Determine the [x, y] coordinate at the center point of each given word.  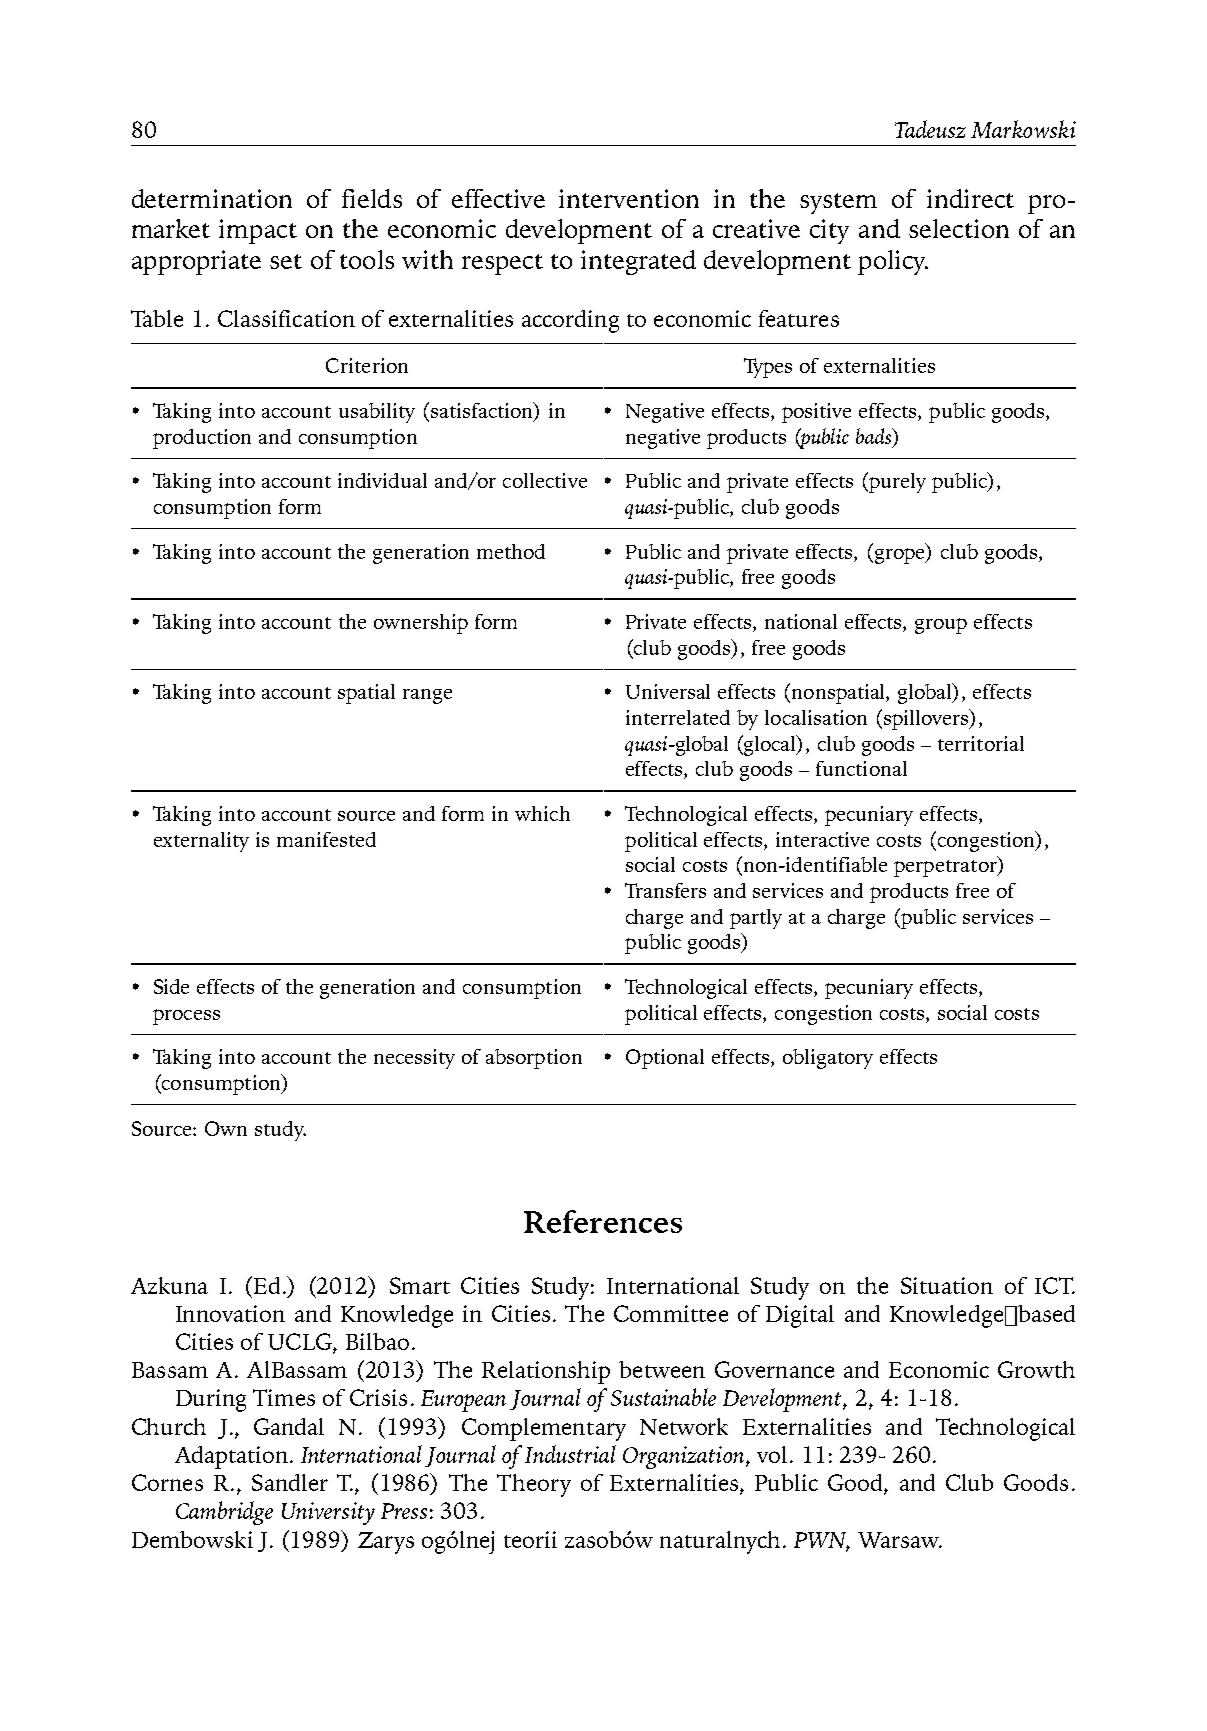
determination [212, 198]
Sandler [290, 1482]
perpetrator [946, 868]
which [542, 813]
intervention [629, 198]
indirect [970, 198]
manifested [326, 839]
